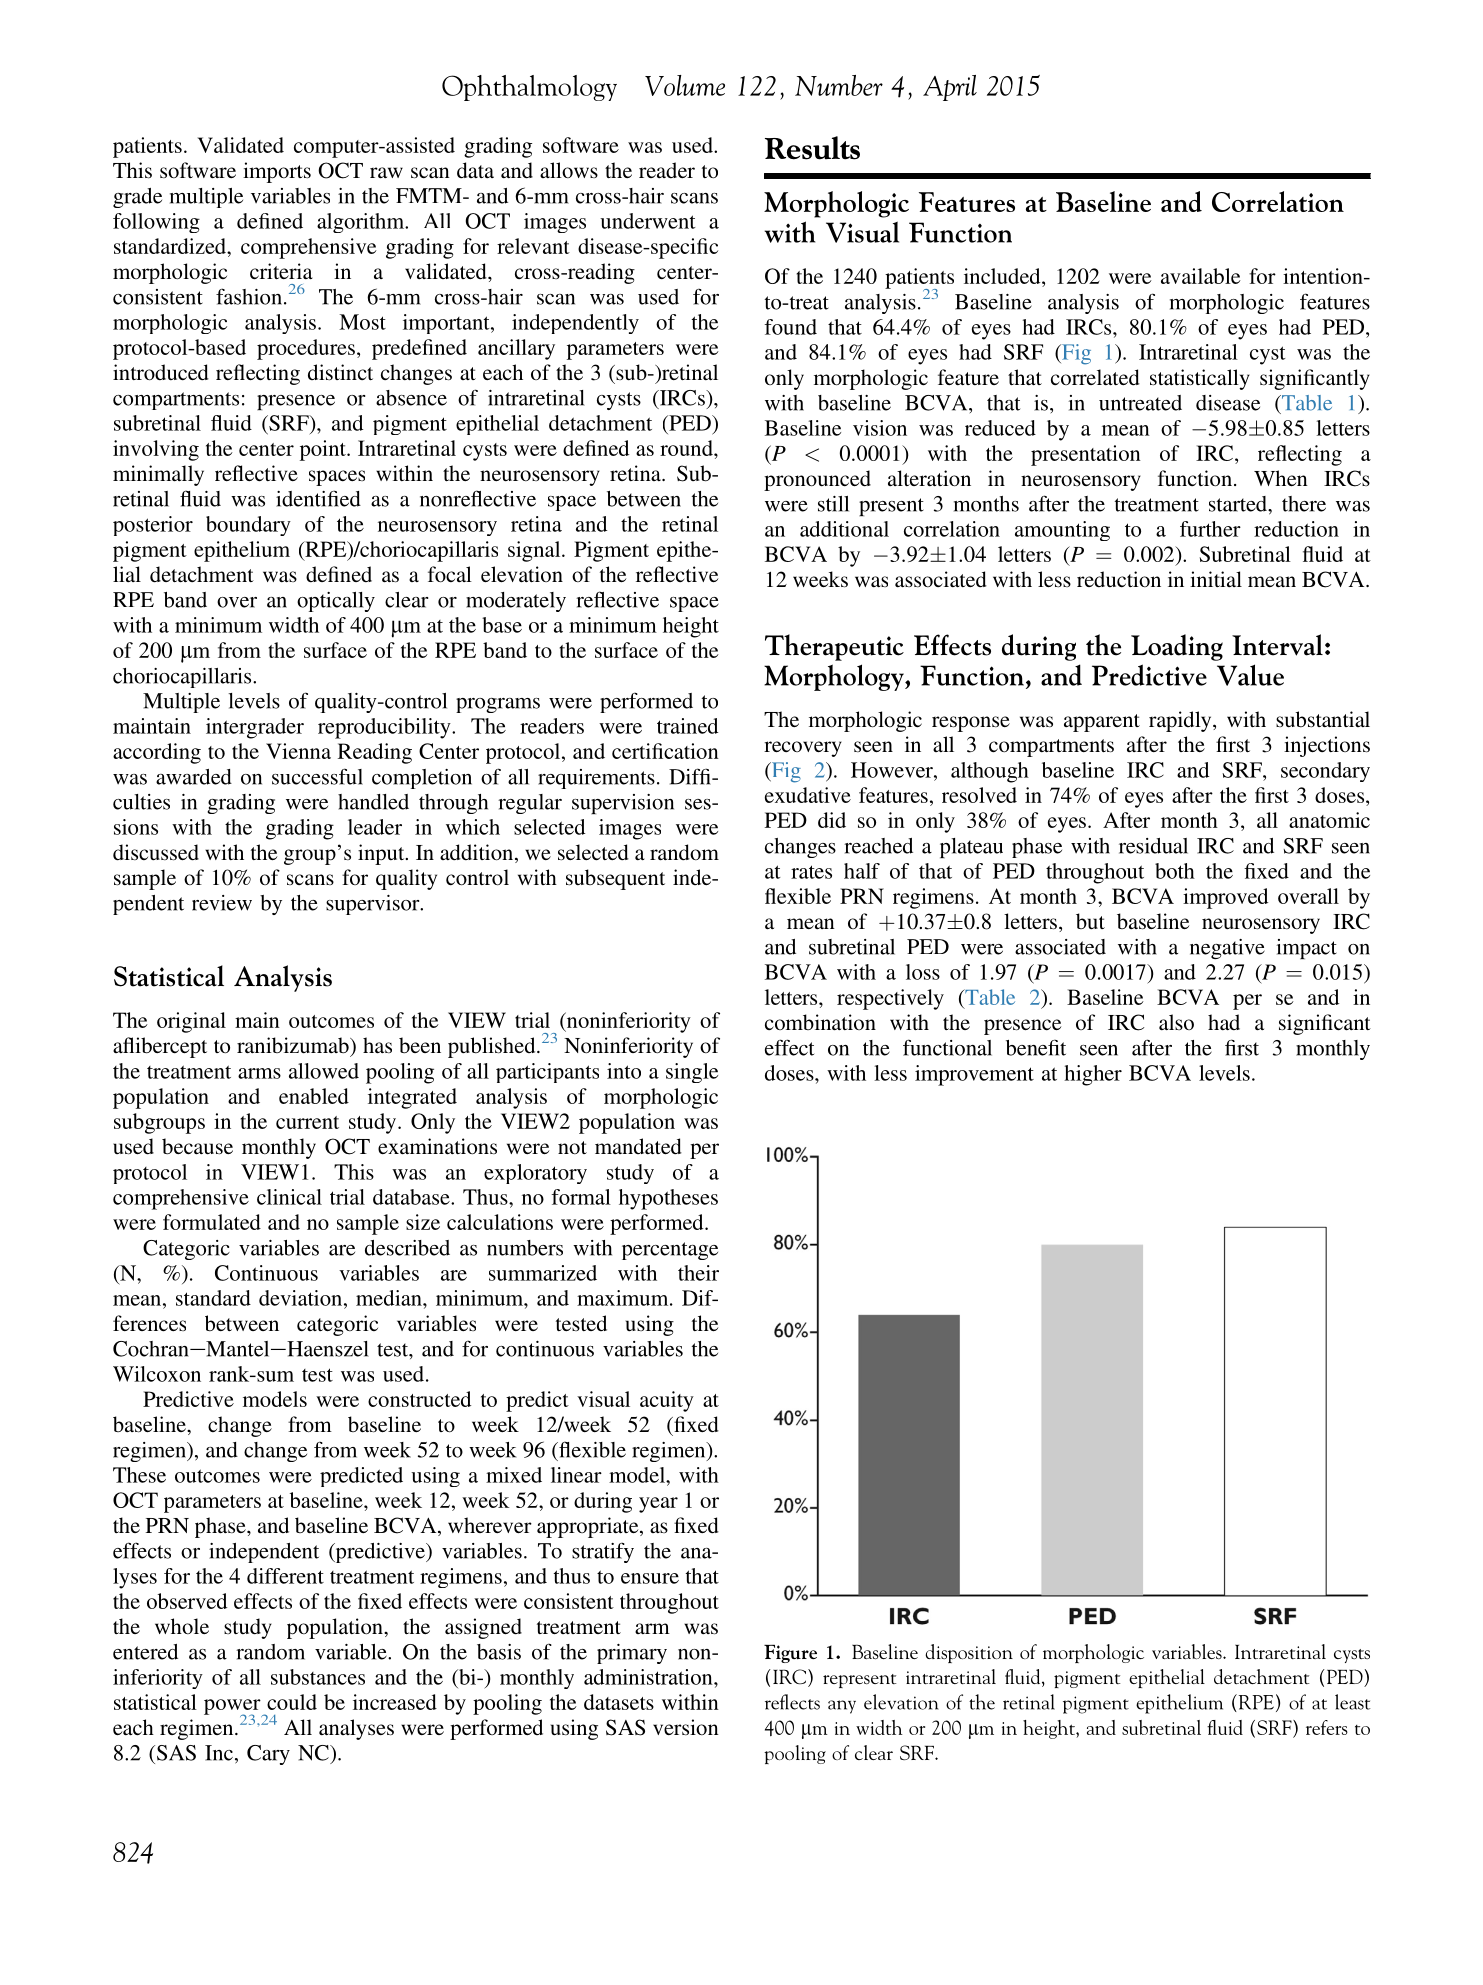 The image size is (1483, 1985). Describe the element at coordinates (292, 1702) in the screenshot. I see `could` at that location.
